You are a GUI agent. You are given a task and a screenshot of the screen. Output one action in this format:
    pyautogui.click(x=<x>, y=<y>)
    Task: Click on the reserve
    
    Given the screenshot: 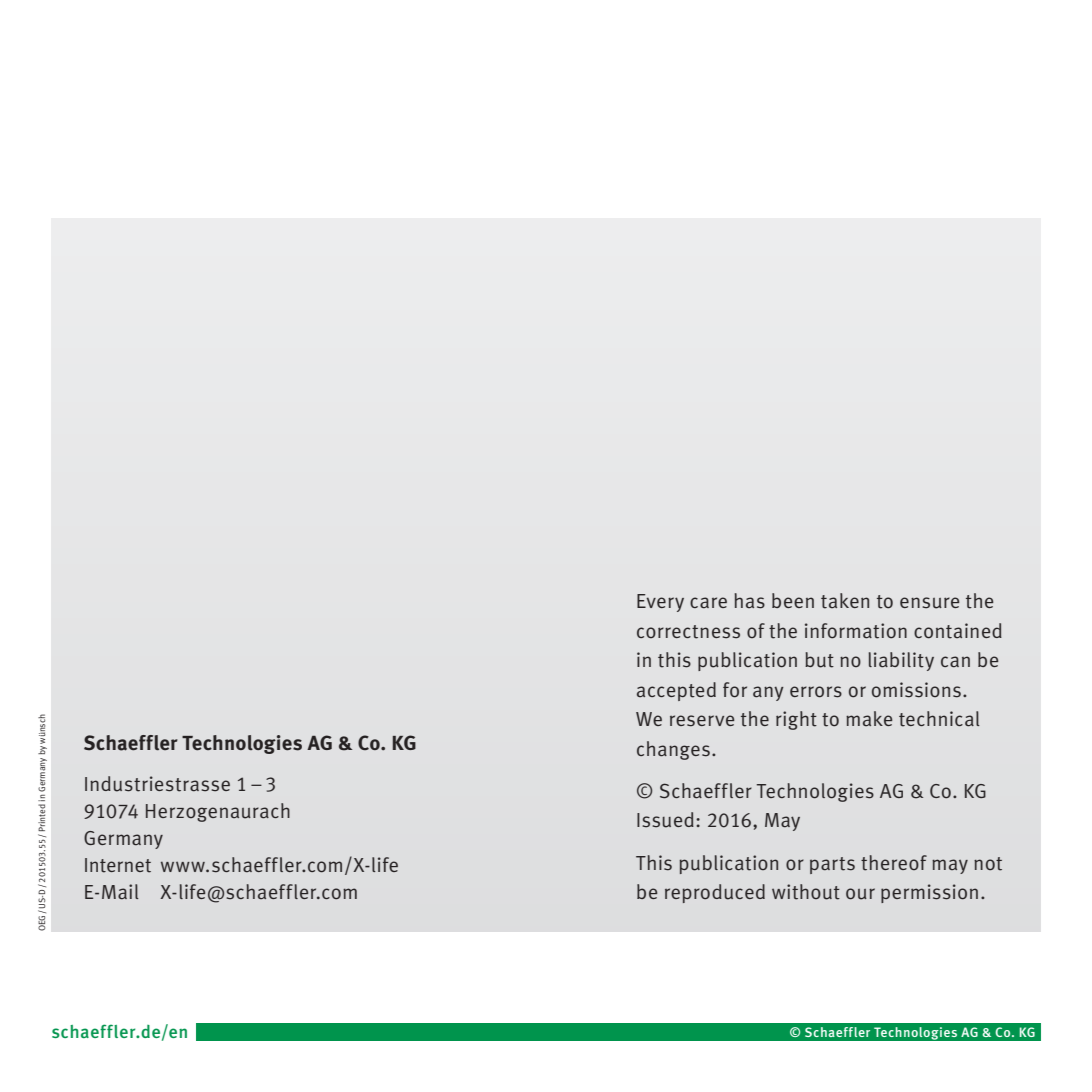 What is the action you would take?
    pyautogui.click(x=702, y=721)
